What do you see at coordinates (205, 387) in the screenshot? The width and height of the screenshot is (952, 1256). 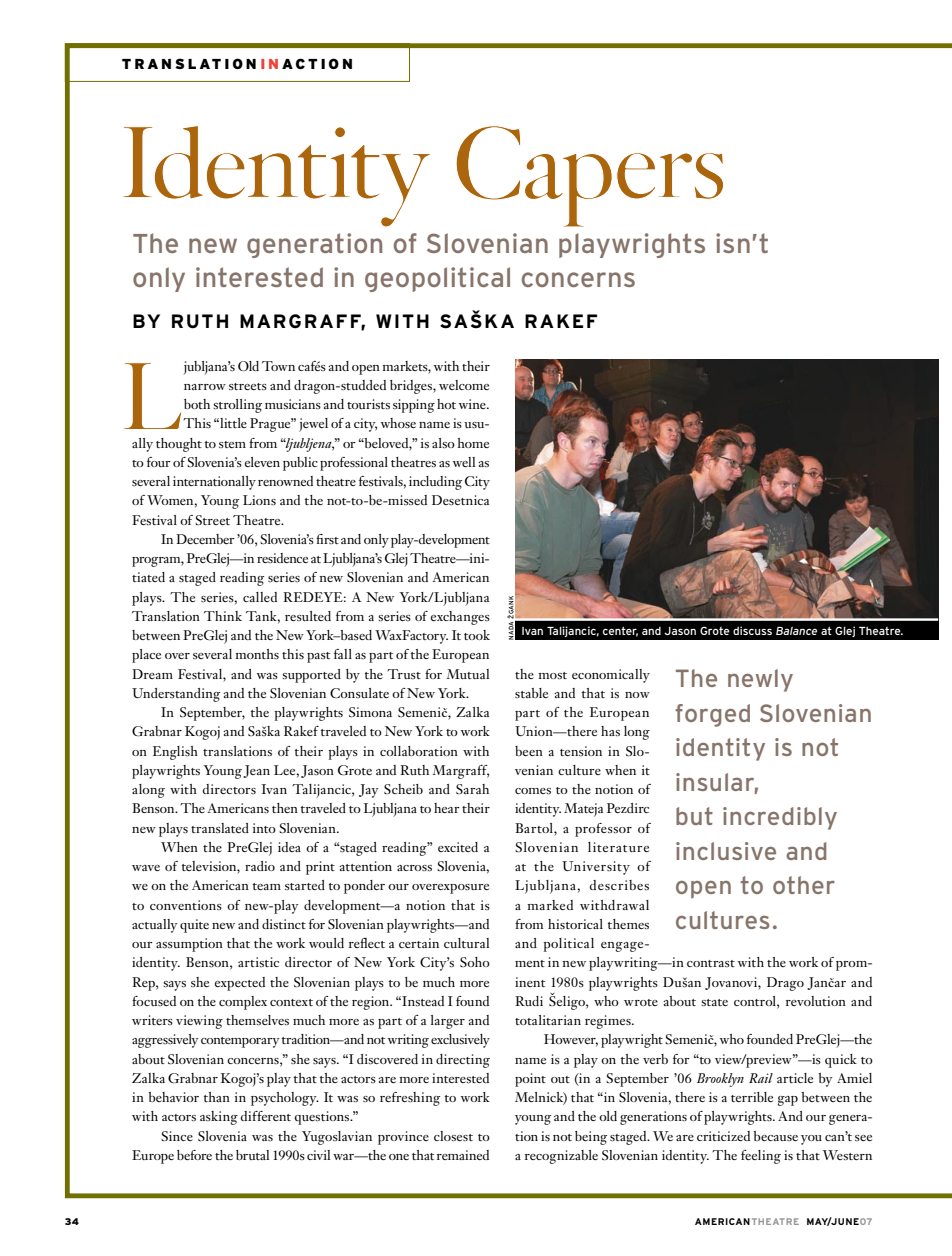 I see `narrow` at bounding box center [205, 387].
